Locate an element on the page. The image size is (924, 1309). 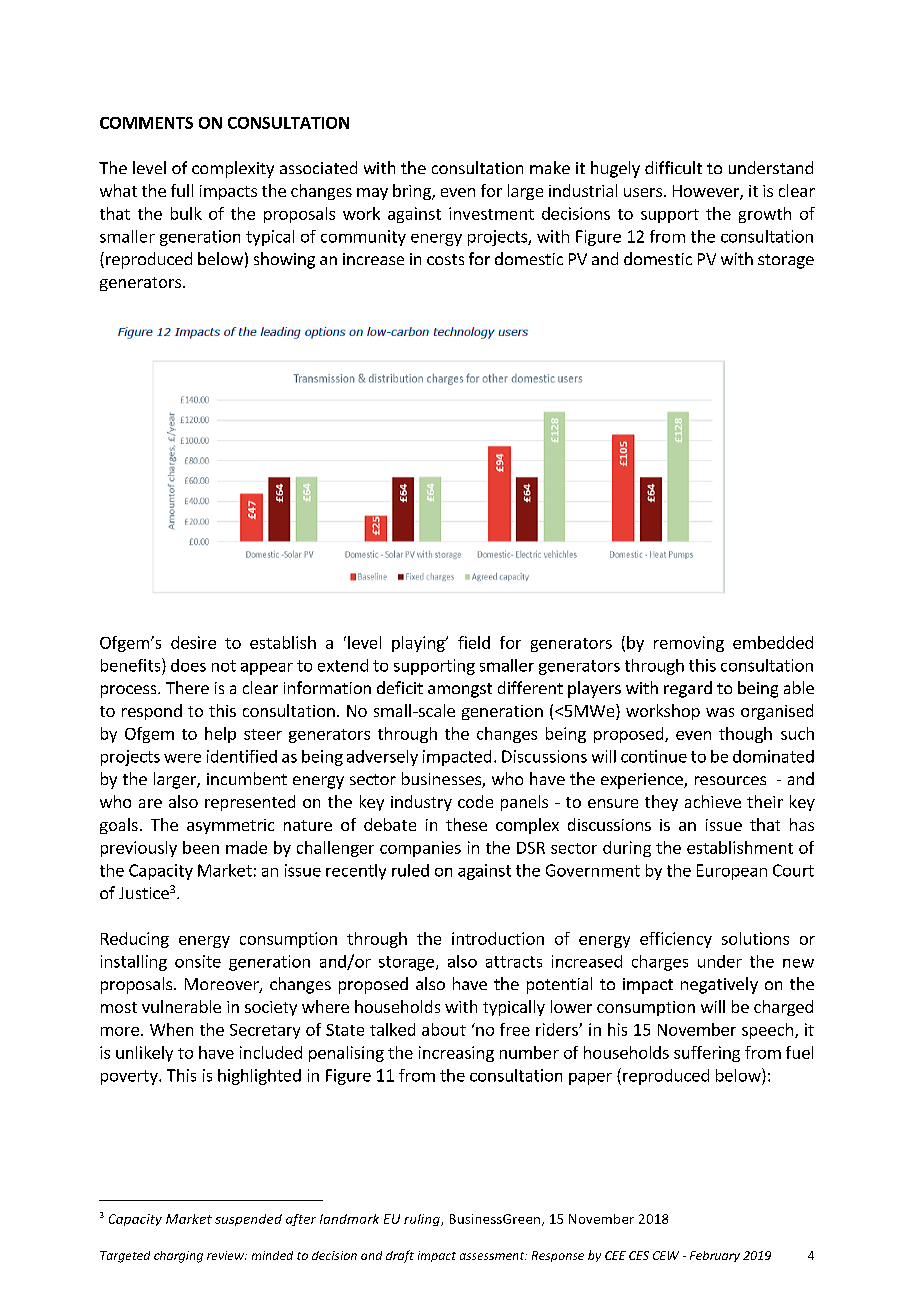
There is located at coordinates (187, 687).
